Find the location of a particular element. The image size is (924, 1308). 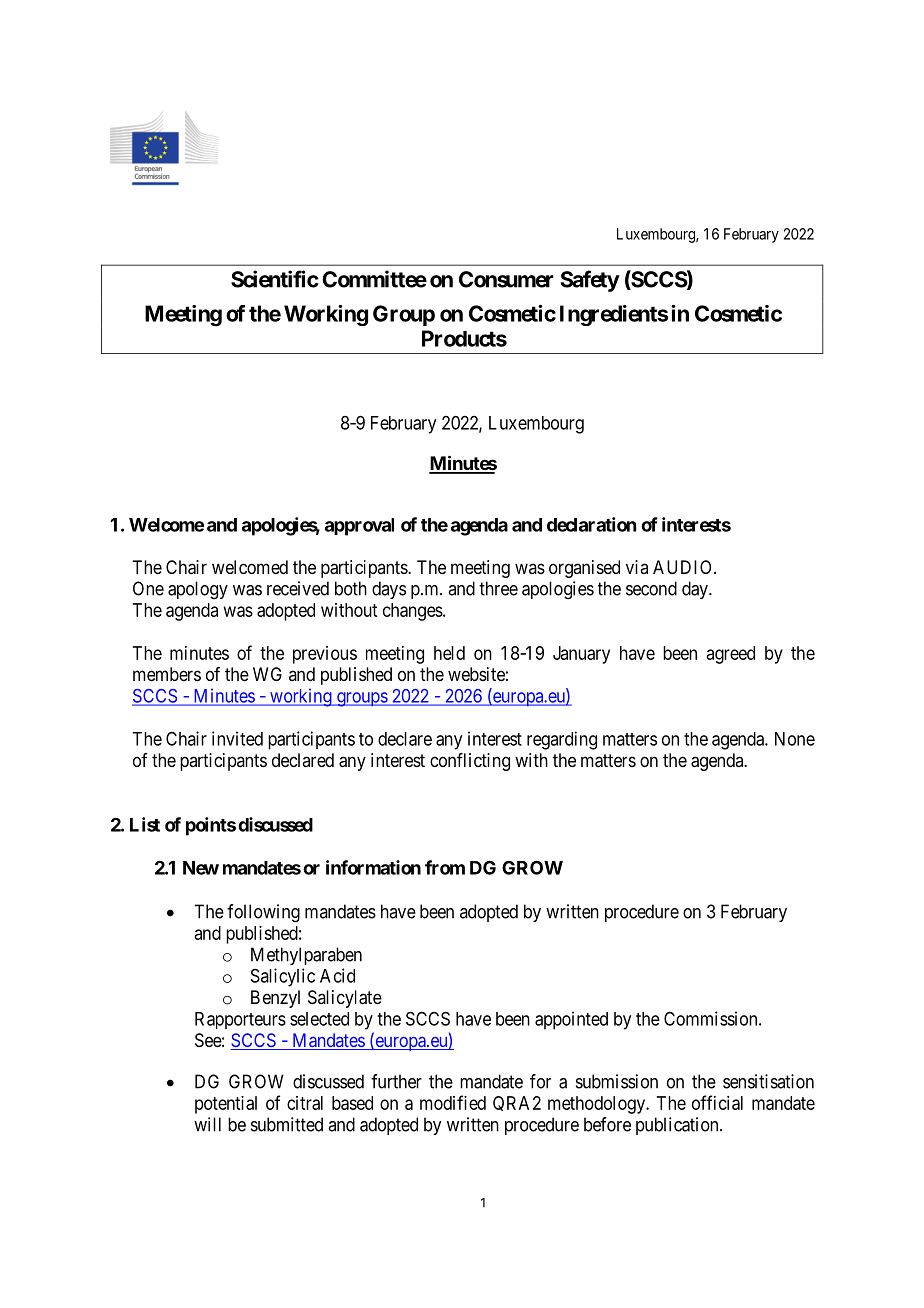

potential is located at coordinates (226, 1105).
